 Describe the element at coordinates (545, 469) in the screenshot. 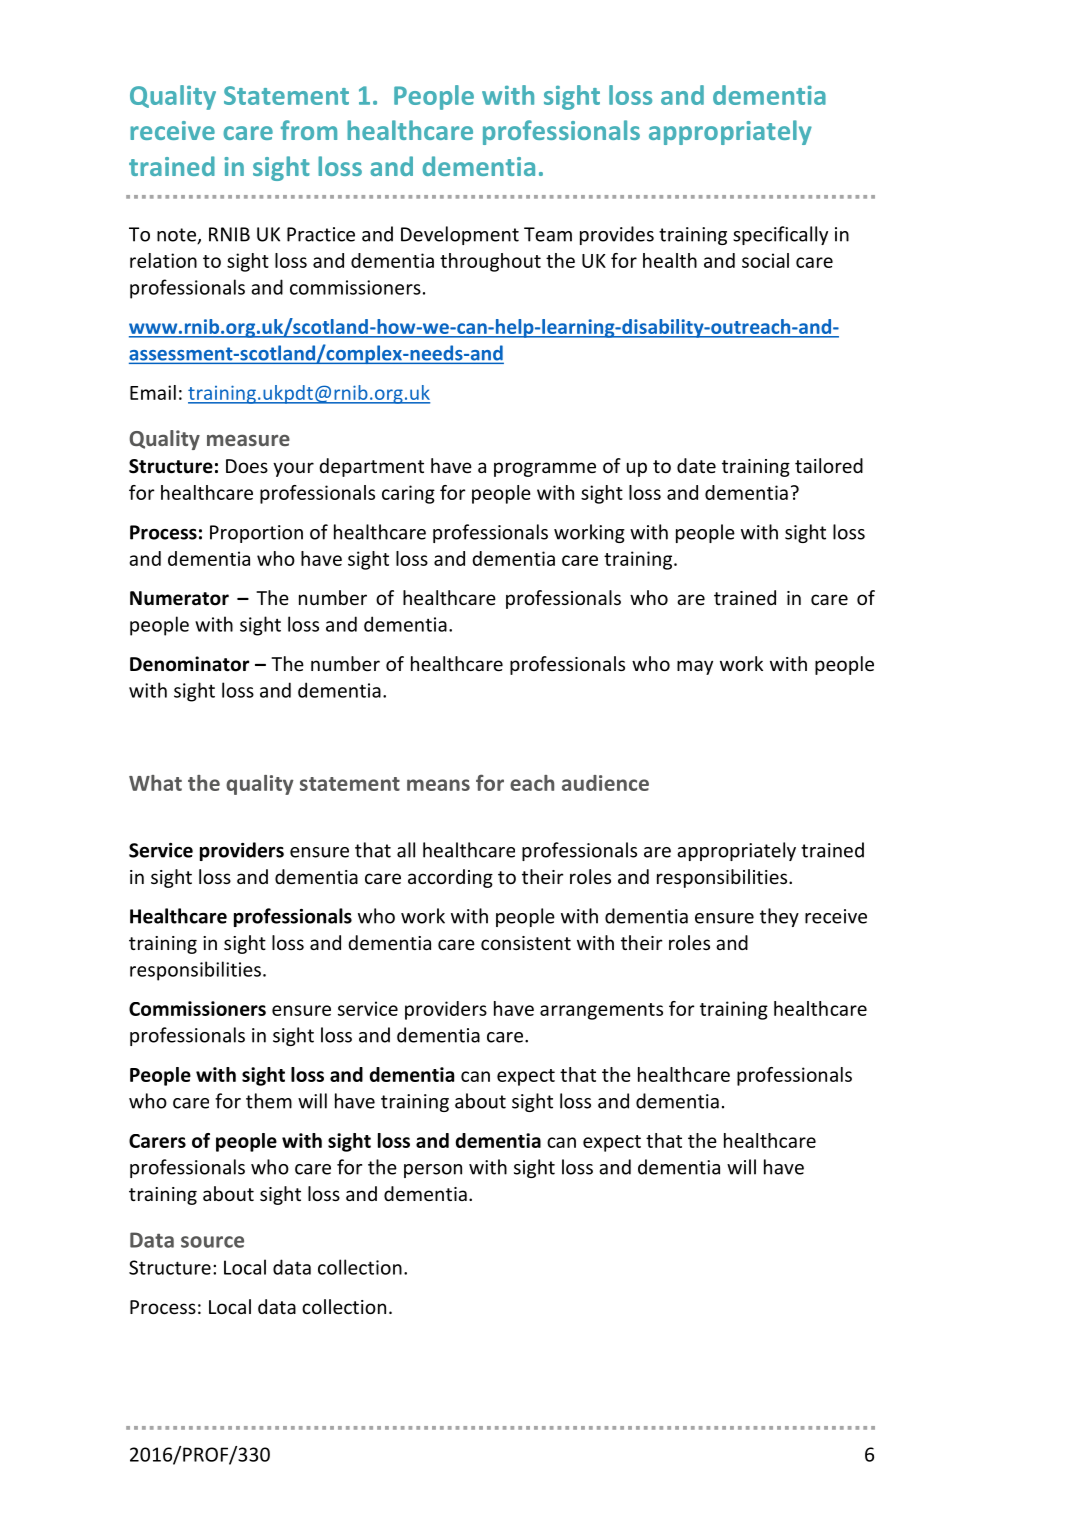

I see `programme` at that location.
